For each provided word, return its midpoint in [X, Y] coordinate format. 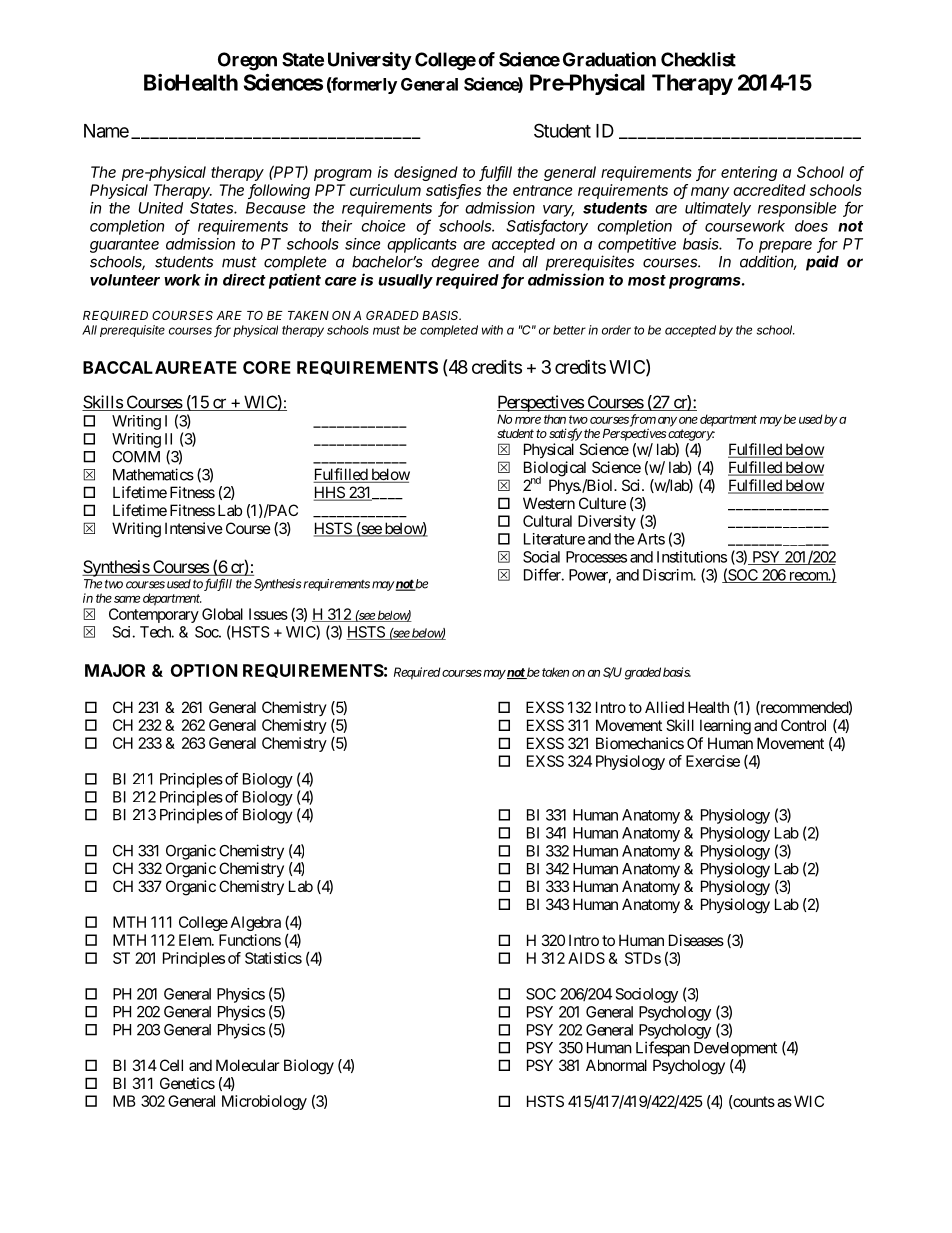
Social [541, 557]
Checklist [698, 59]
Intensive [194, 528]
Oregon [247, 61]
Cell [171, 1065]
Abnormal [616, 1065]
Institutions [692, 557]
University [370, 61]
